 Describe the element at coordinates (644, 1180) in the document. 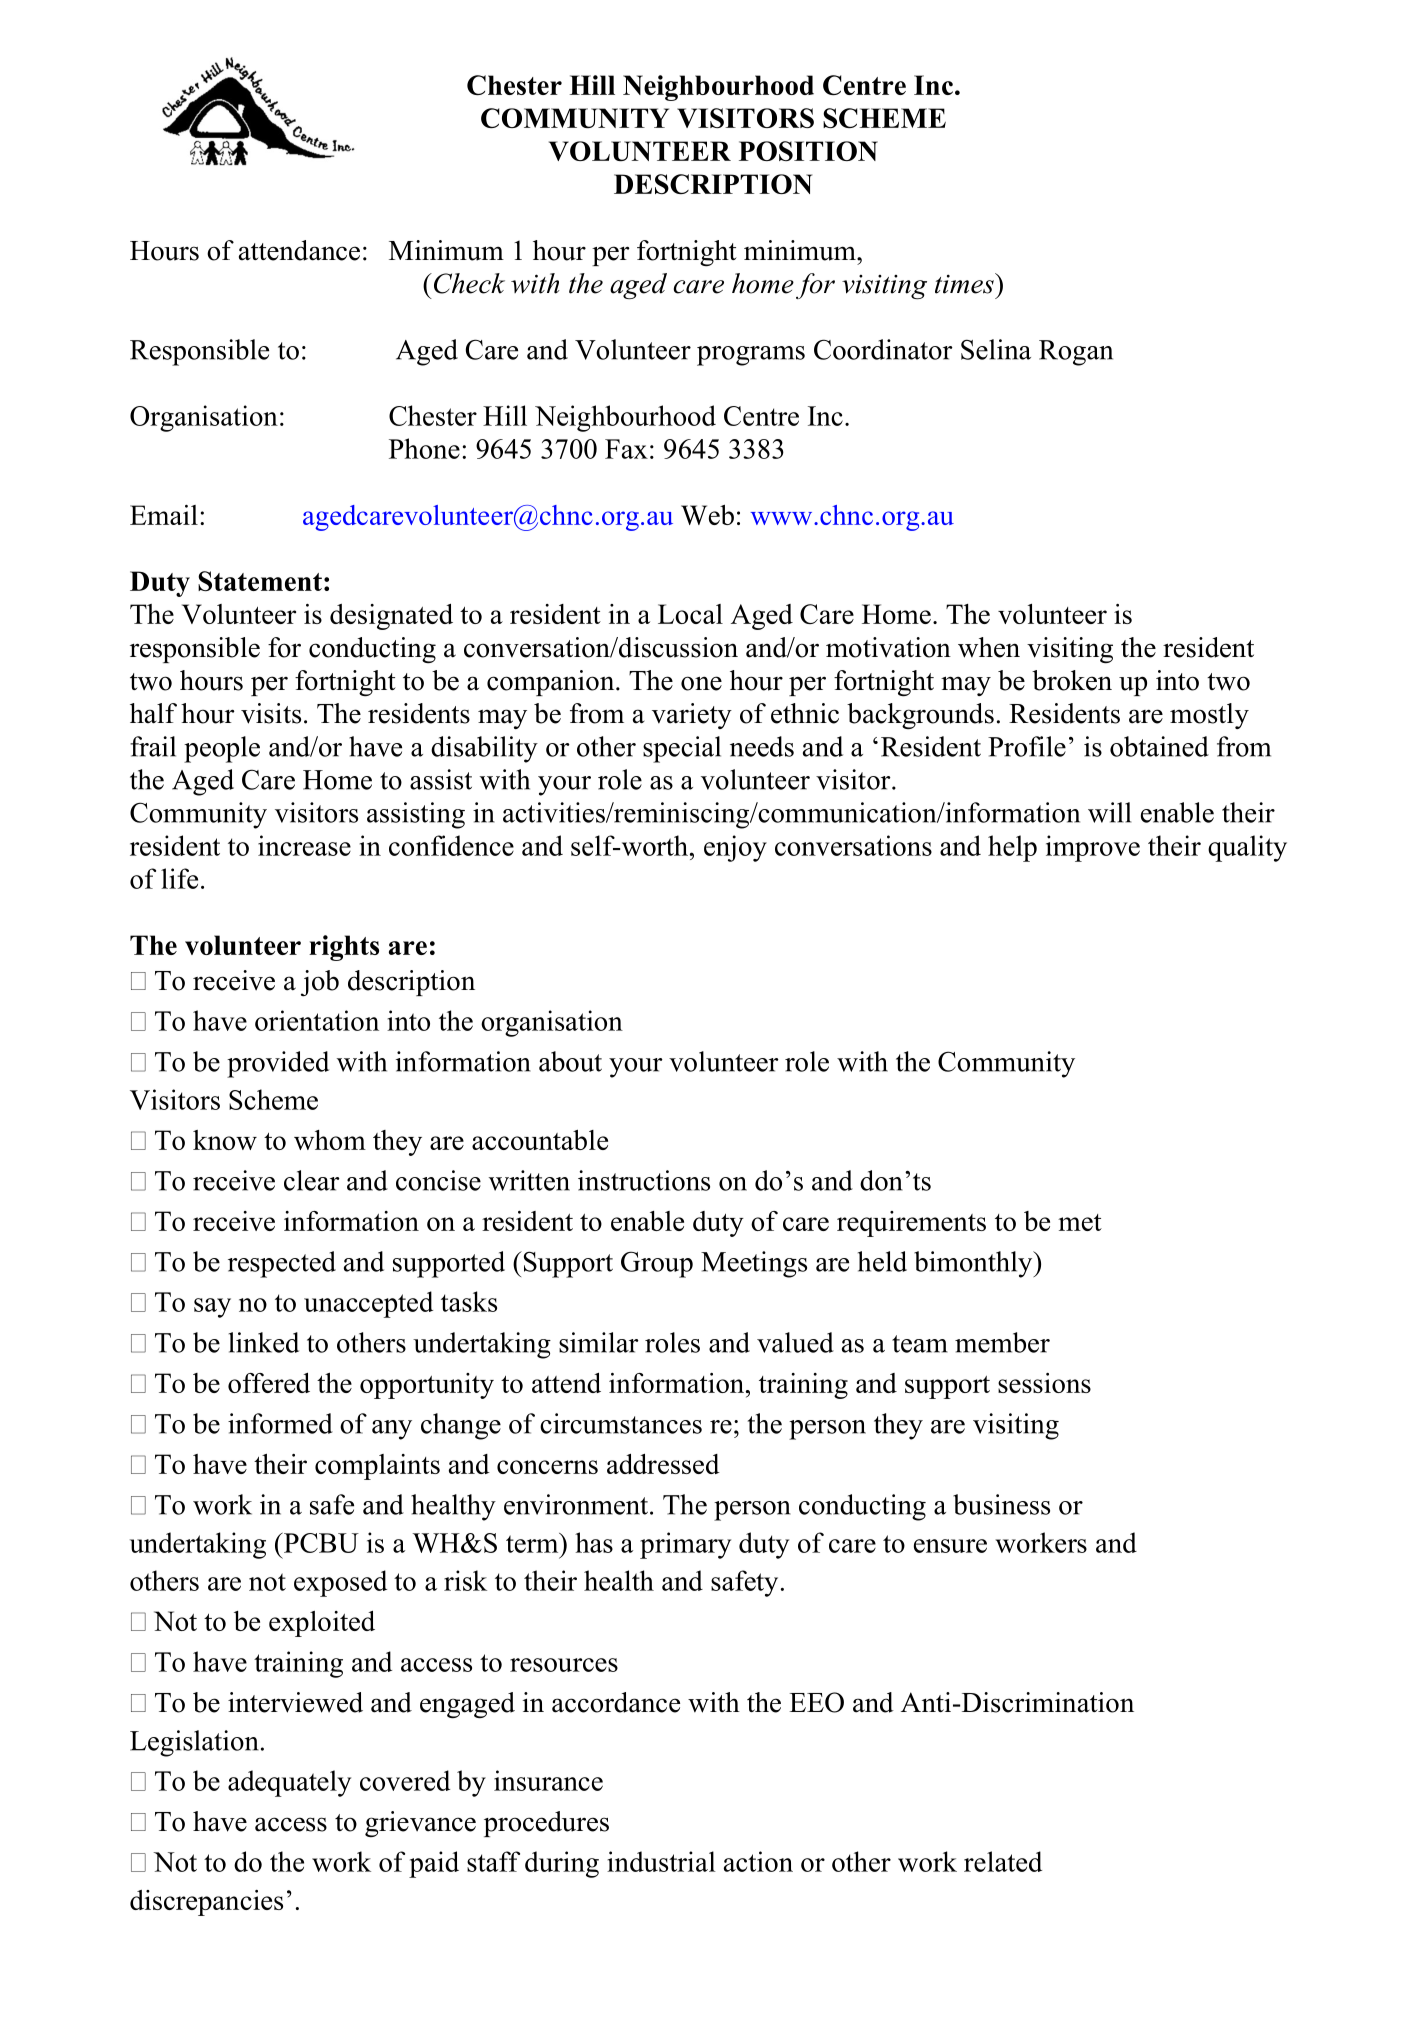

I see `instructions` at that location.
